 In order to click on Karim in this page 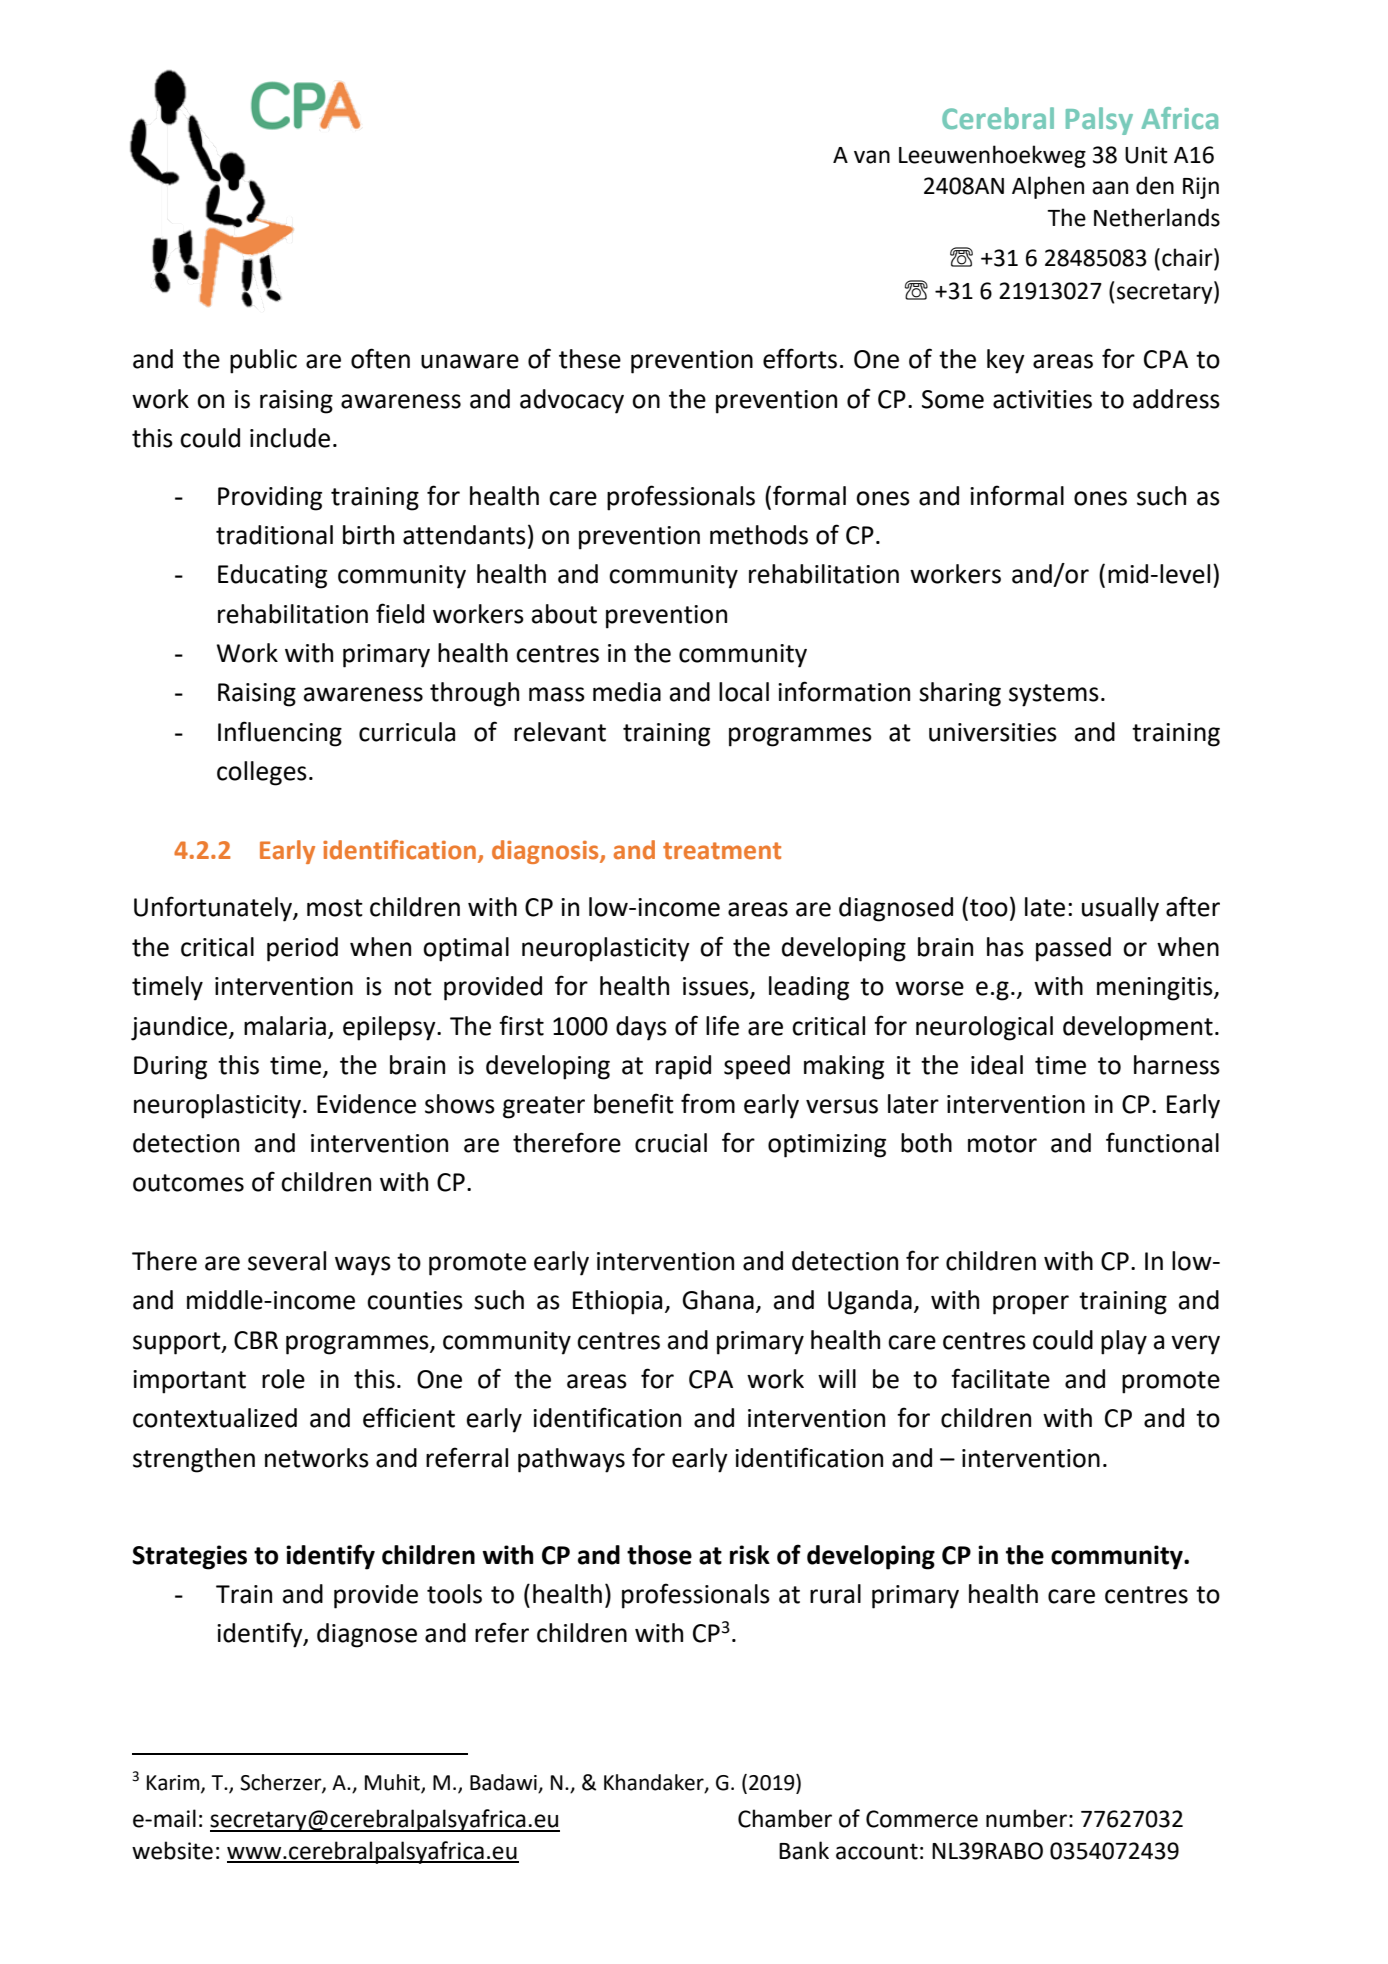, I will do `click(174, 1783)`.
